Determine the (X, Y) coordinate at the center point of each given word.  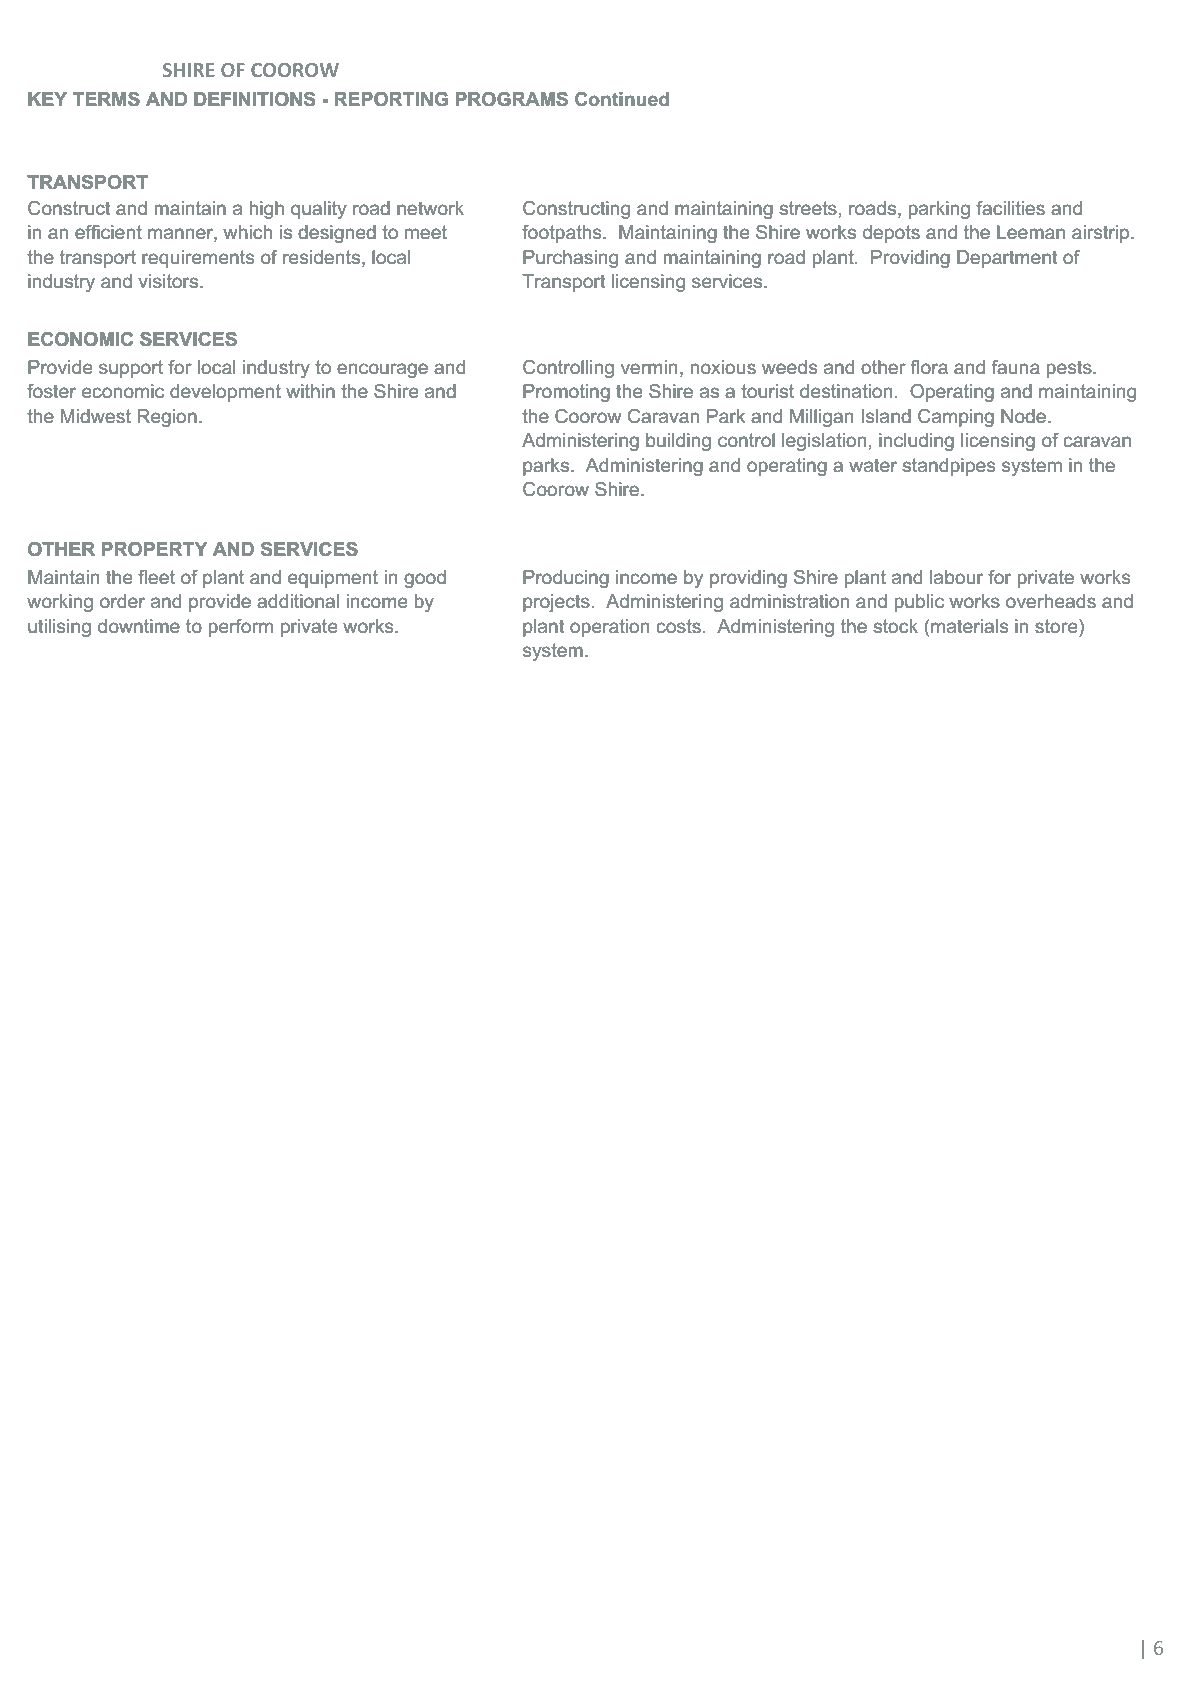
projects (556, 603)
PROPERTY (154, 549)
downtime (138, 626)
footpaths (561, 234)
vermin (649, 367)
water (873, 465)
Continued (622, 99)
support (131, 369)
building (679, 442)
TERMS (106, 99)
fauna (1015, 367)
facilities (1011, 208)
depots (891, 234)
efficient (108, 232)
